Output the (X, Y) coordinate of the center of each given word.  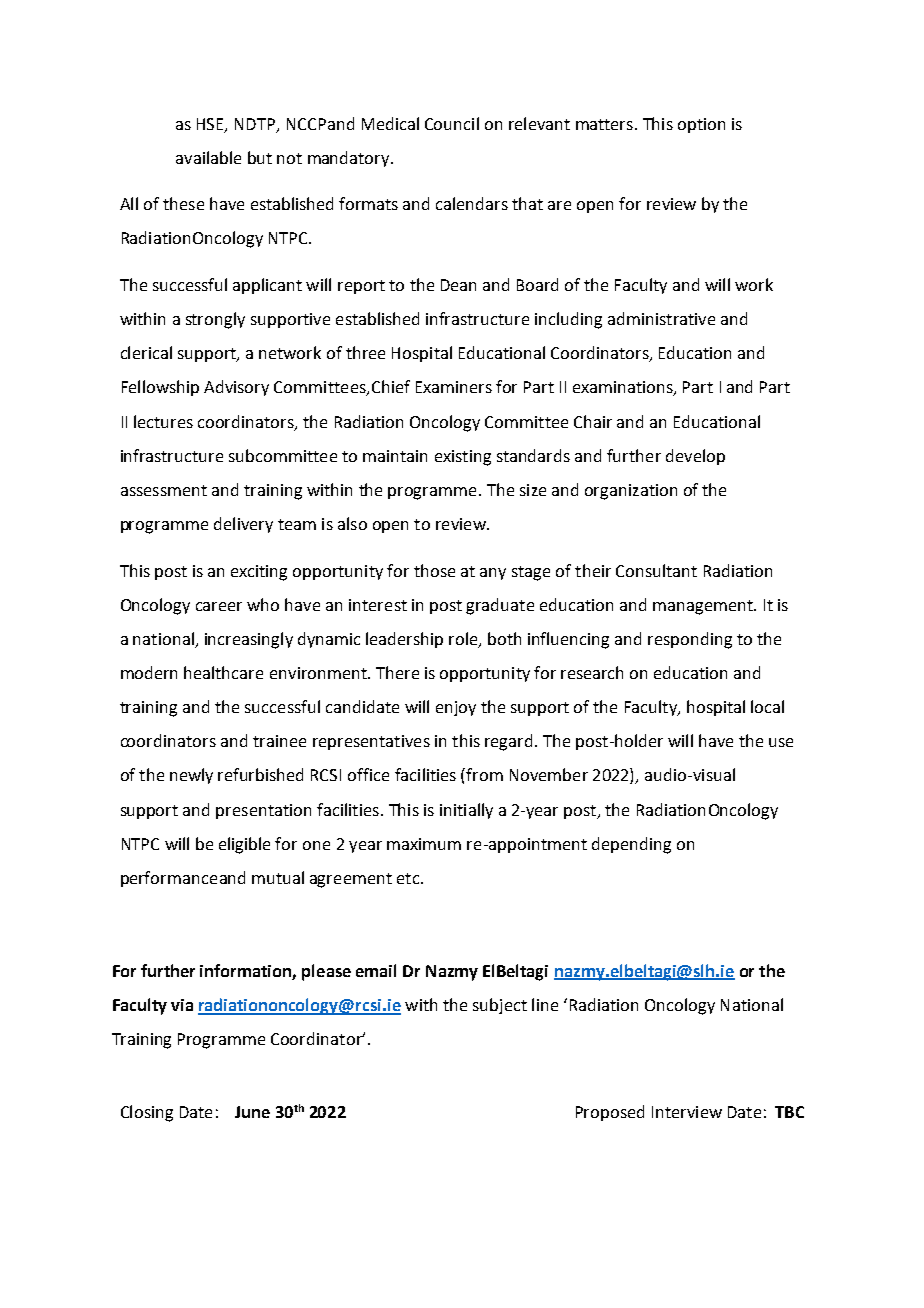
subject (500, 1006)
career (219, 606)
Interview (687, 1112)
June (252, 1112)
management (704, 607)
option (701, 125)
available (208, 157)
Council (452, 123)
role (464, 639)
